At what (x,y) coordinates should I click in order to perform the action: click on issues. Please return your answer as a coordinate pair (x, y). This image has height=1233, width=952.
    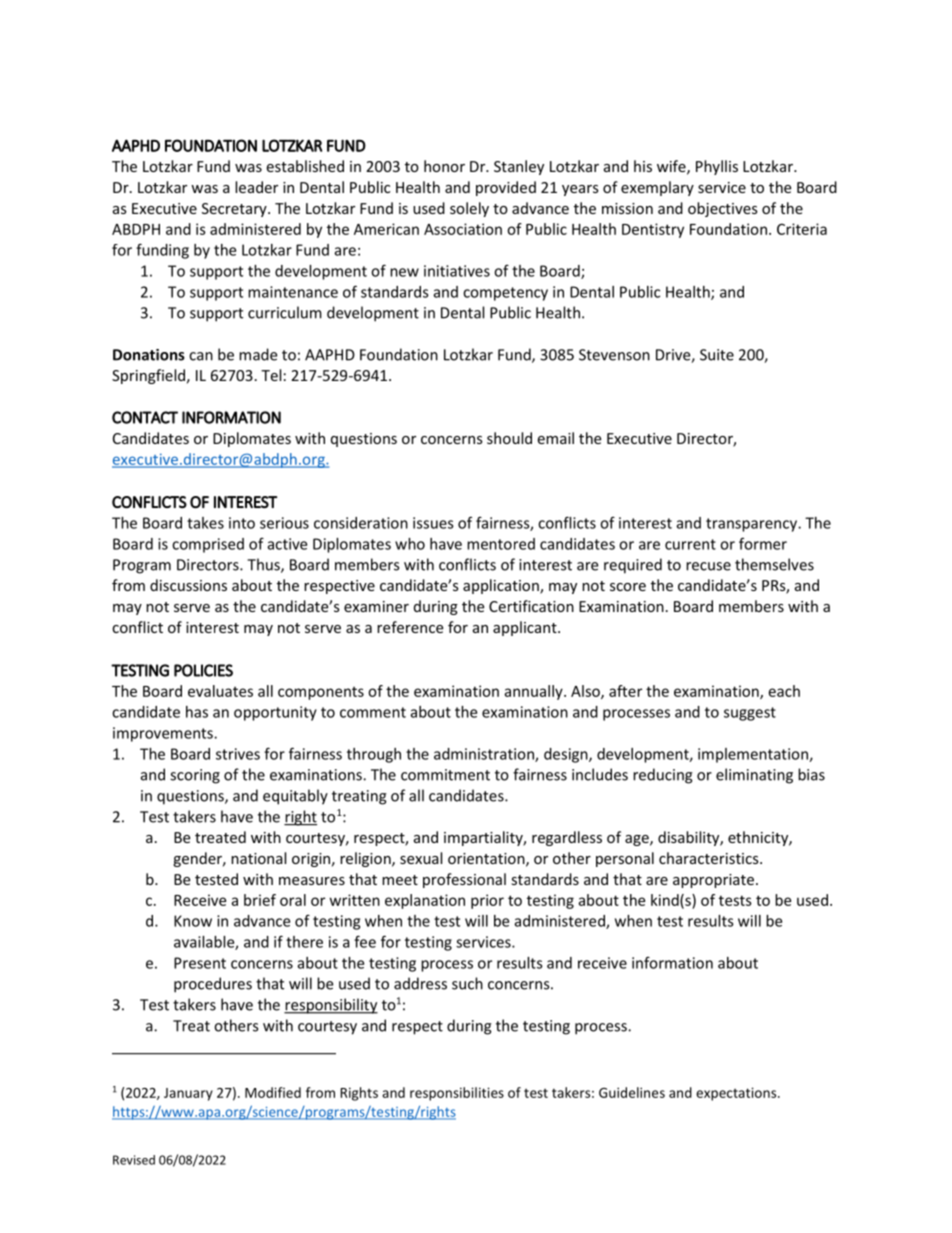
    Looking at the image, I should click on (433, 523).
